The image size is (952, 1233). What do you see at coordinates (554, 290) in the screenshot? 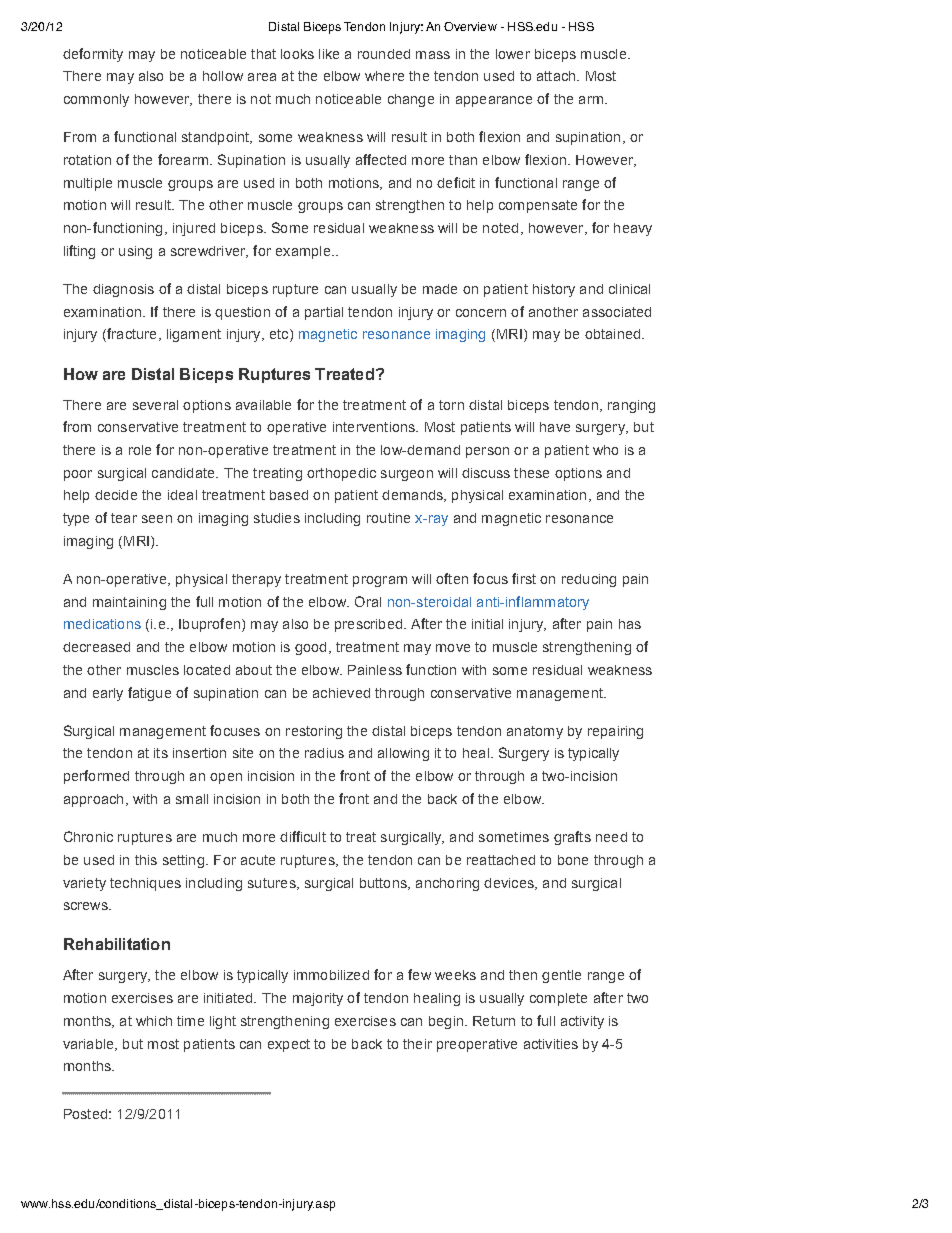
I see `history` at bounding box center [554, 290].
